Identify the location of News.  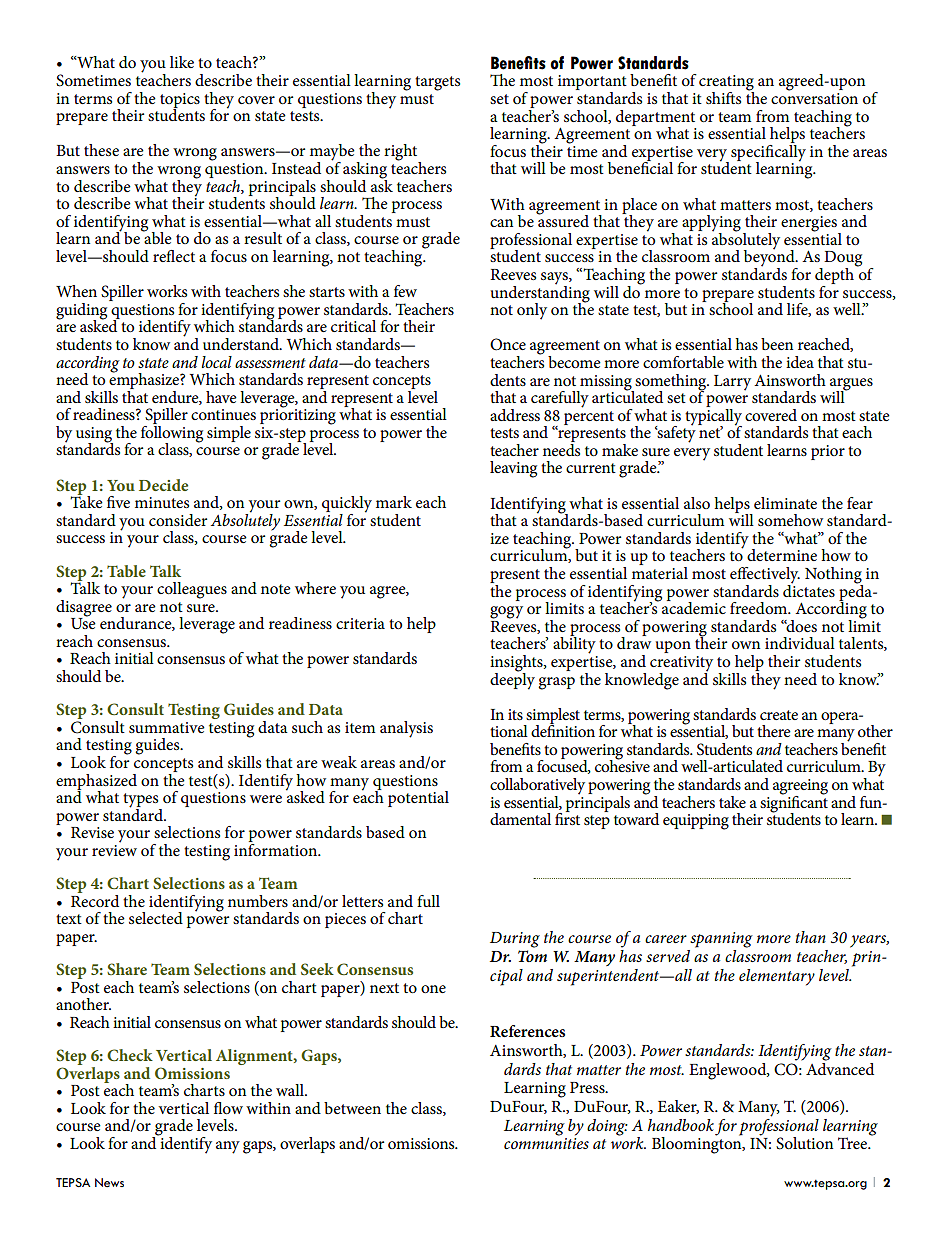
(109, 1183).
